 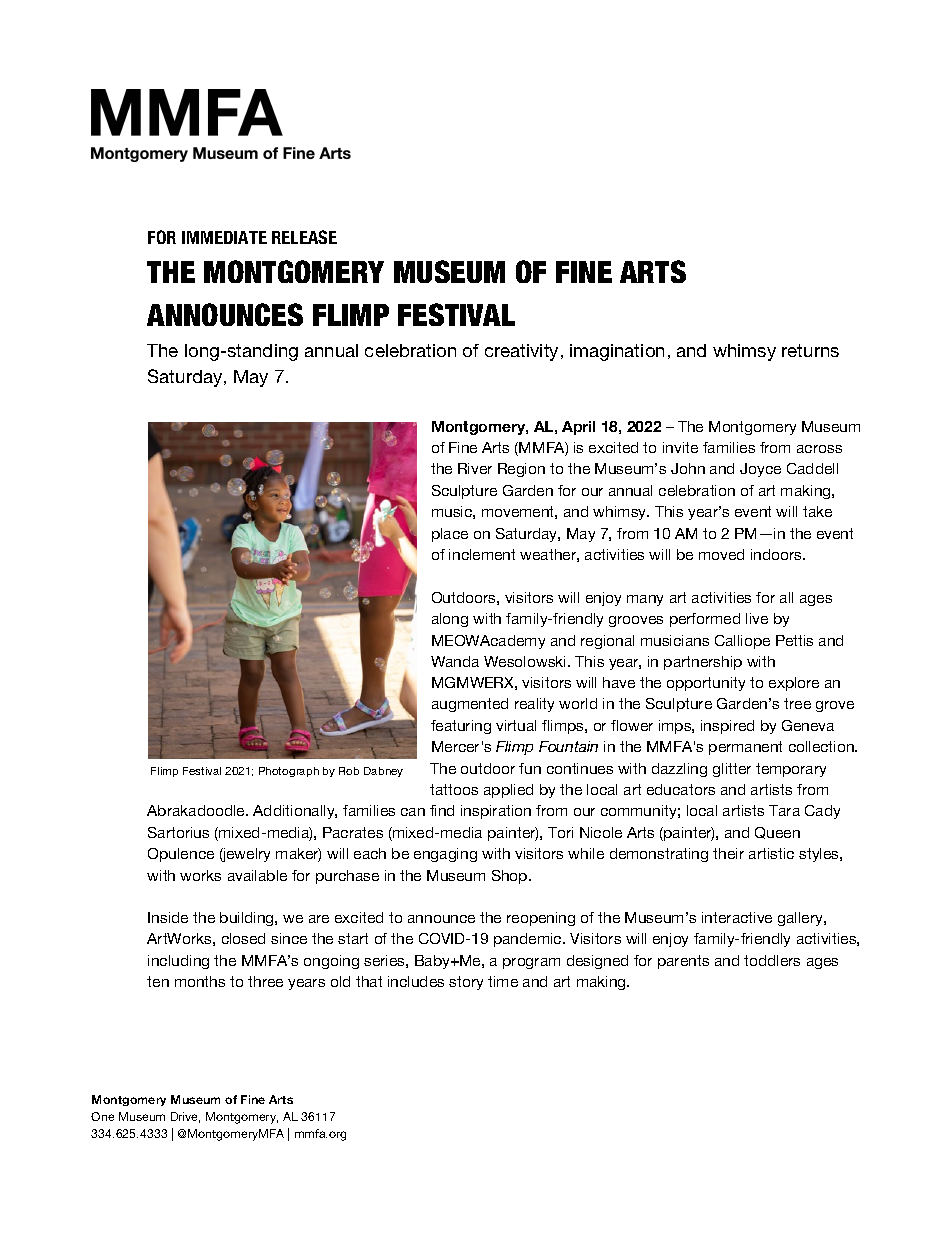 What do you see at coordinates (185, 1117) in the document?
I see `Drive` at bounding box center [185, 1117].
